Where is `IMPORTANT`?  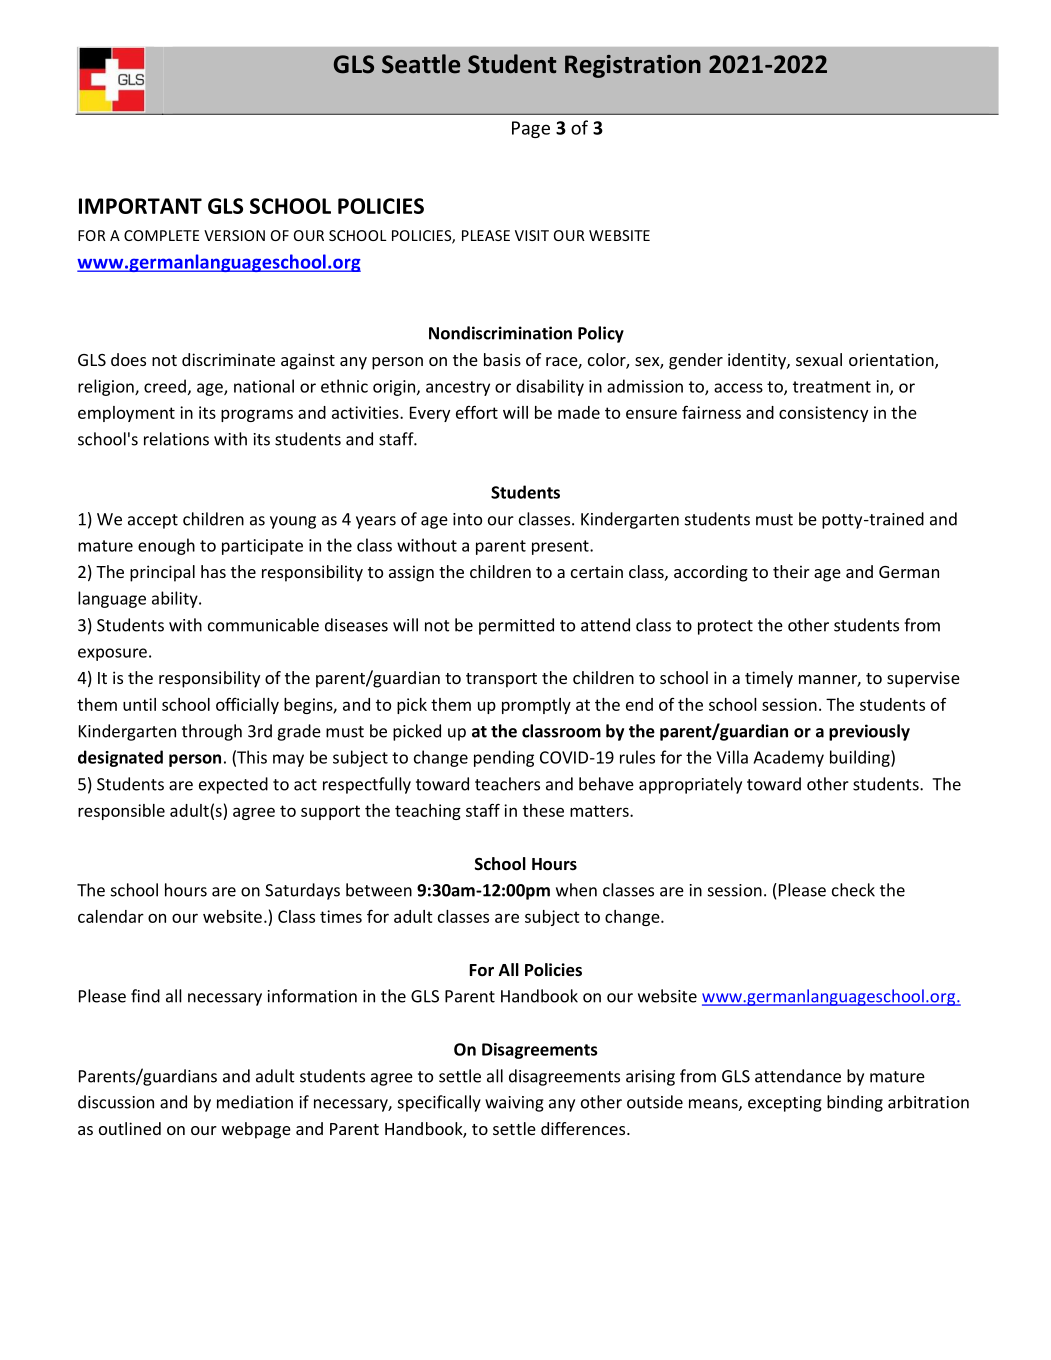 IMPORTANT is located at coordinates (140, 206).
